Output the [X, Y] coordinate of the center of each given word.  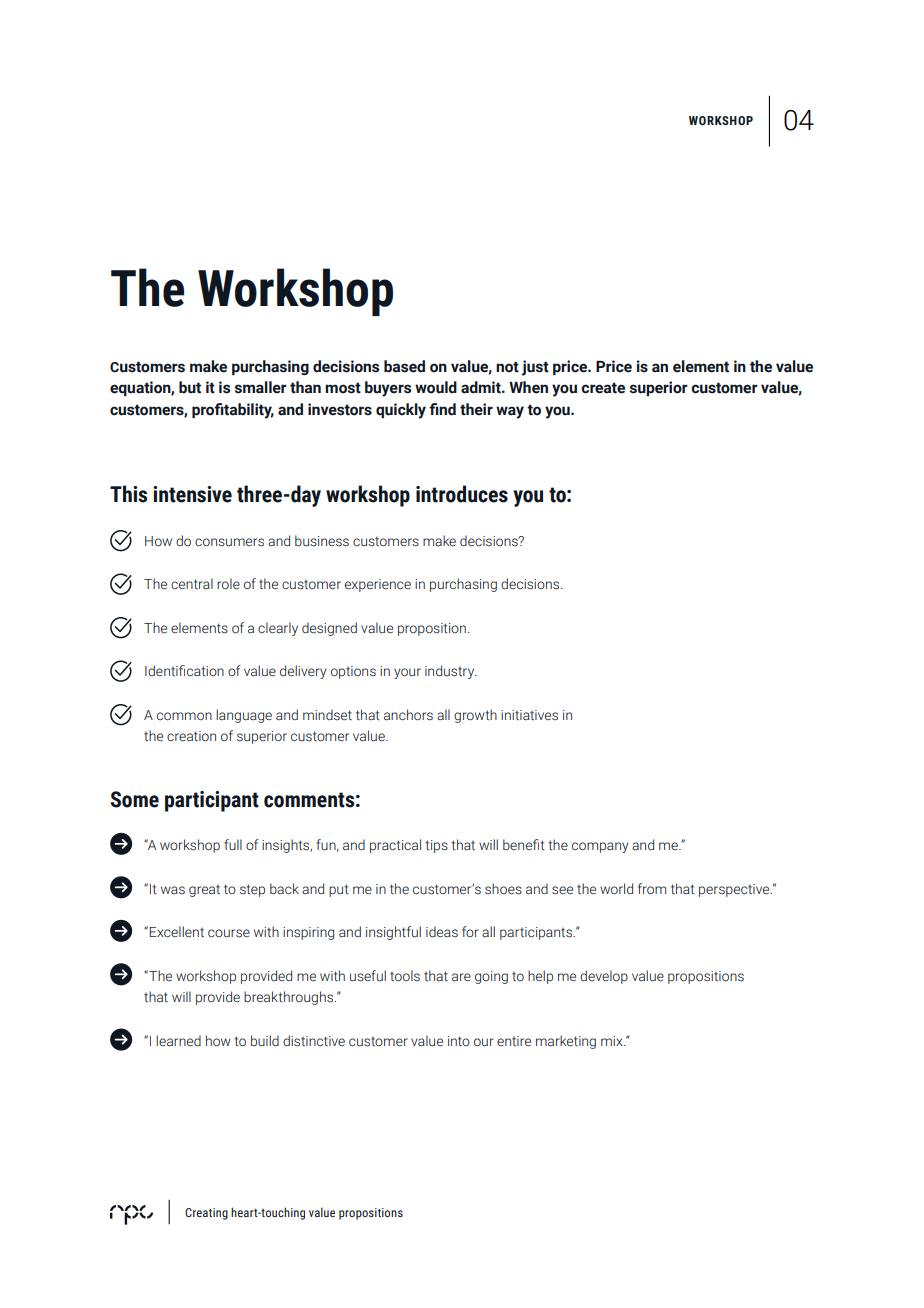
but [190, 387]
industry [450, 672]
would [436, 387]
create [603, 388]
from [652, 889]
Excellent [177, 932]
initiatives [529, 715]
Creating [206, 1214]
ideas [442, 931]
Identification [184, 671]
